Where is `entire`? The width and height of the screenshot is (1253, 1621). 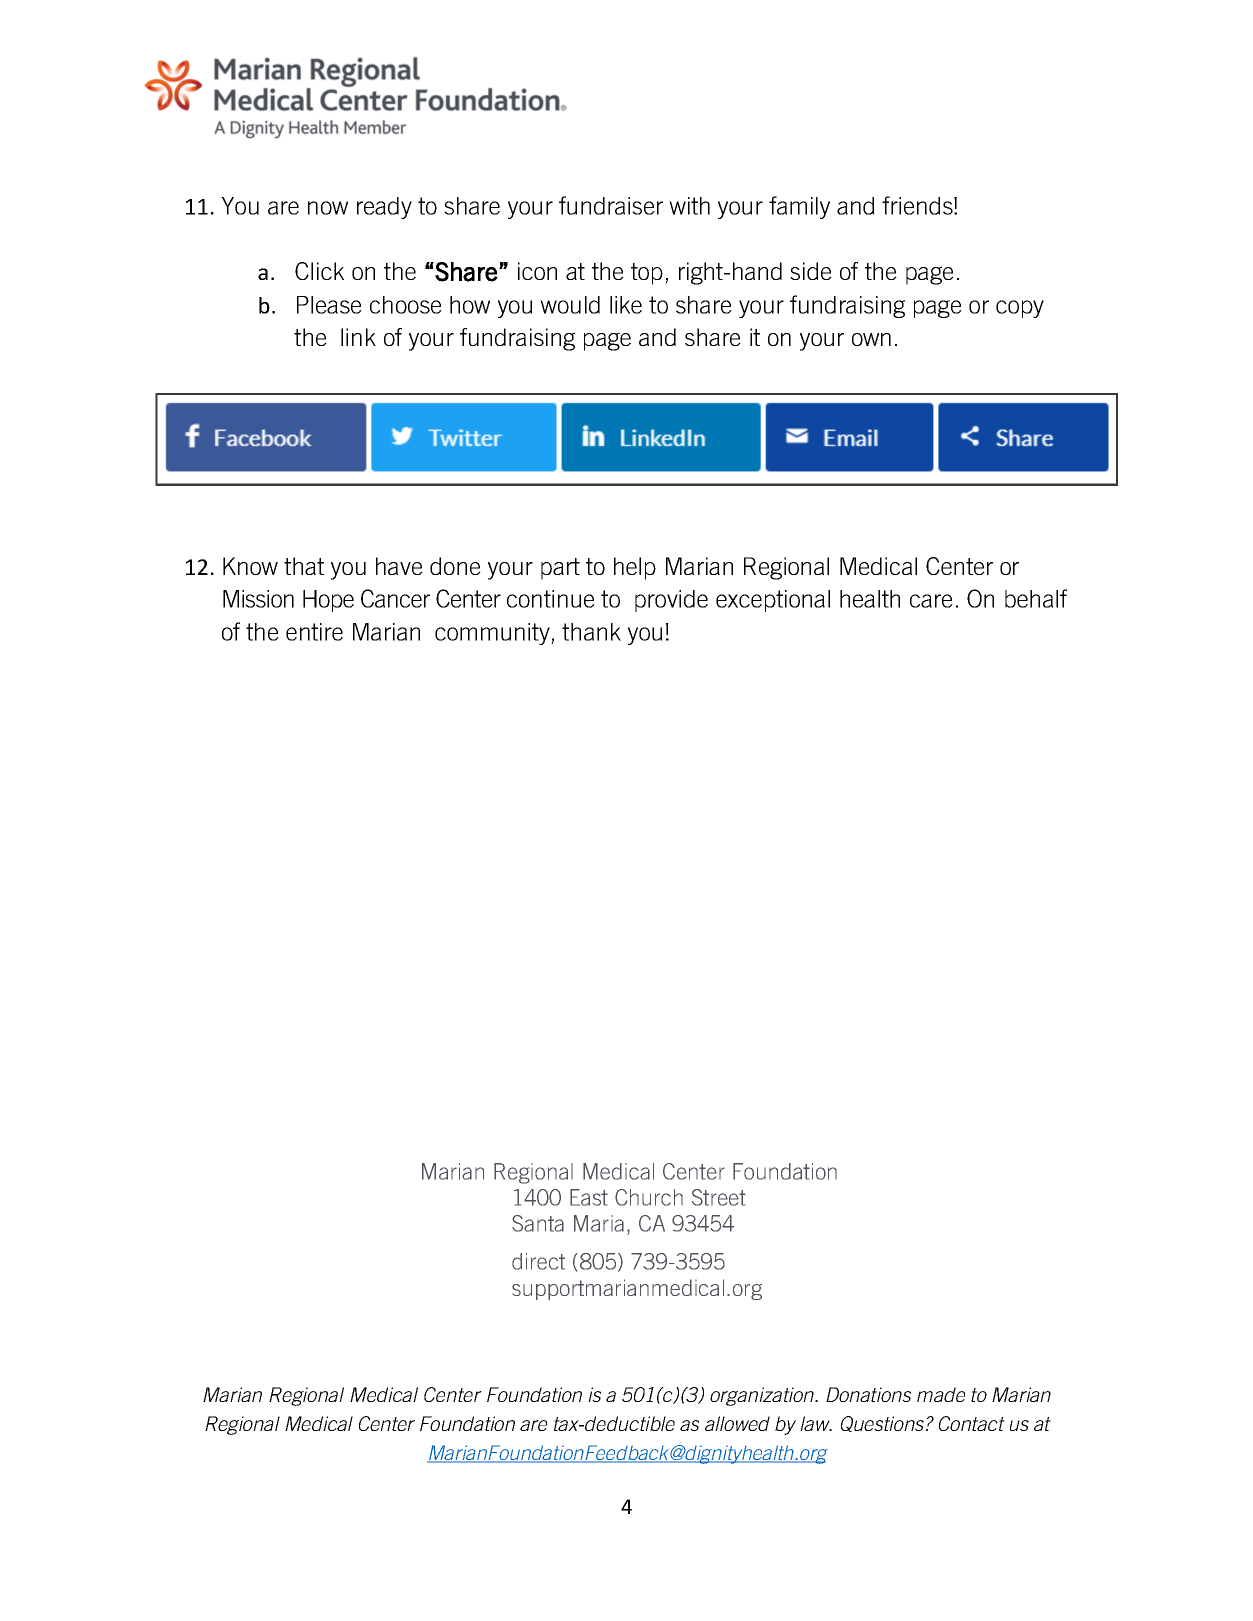
entire is located at coordinates (314, 632).
